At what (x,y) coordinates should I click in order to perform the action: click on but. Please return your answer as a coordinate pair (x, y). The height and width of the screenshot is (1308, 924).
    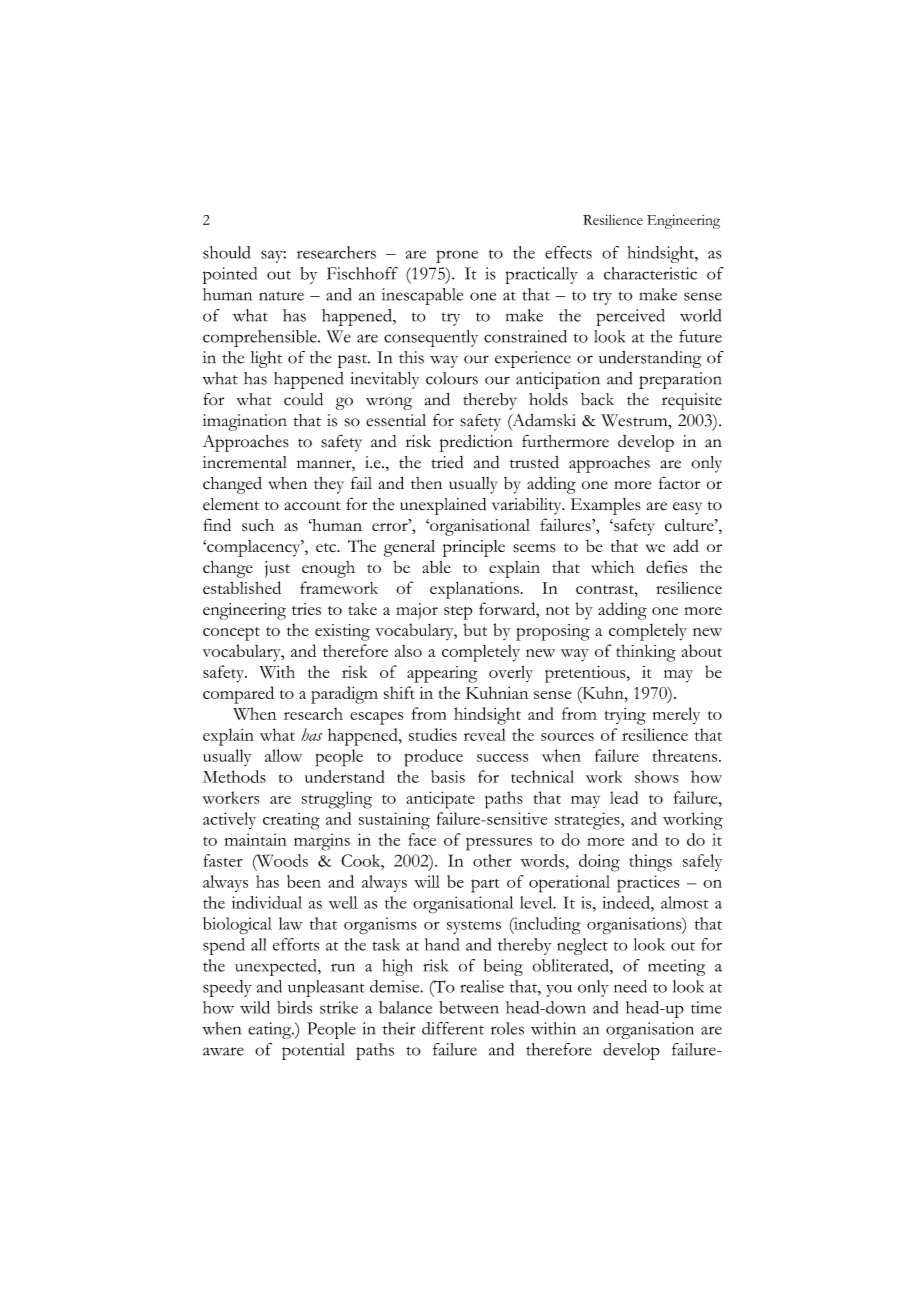
    Looking at the image, I should click on (475, 629).
